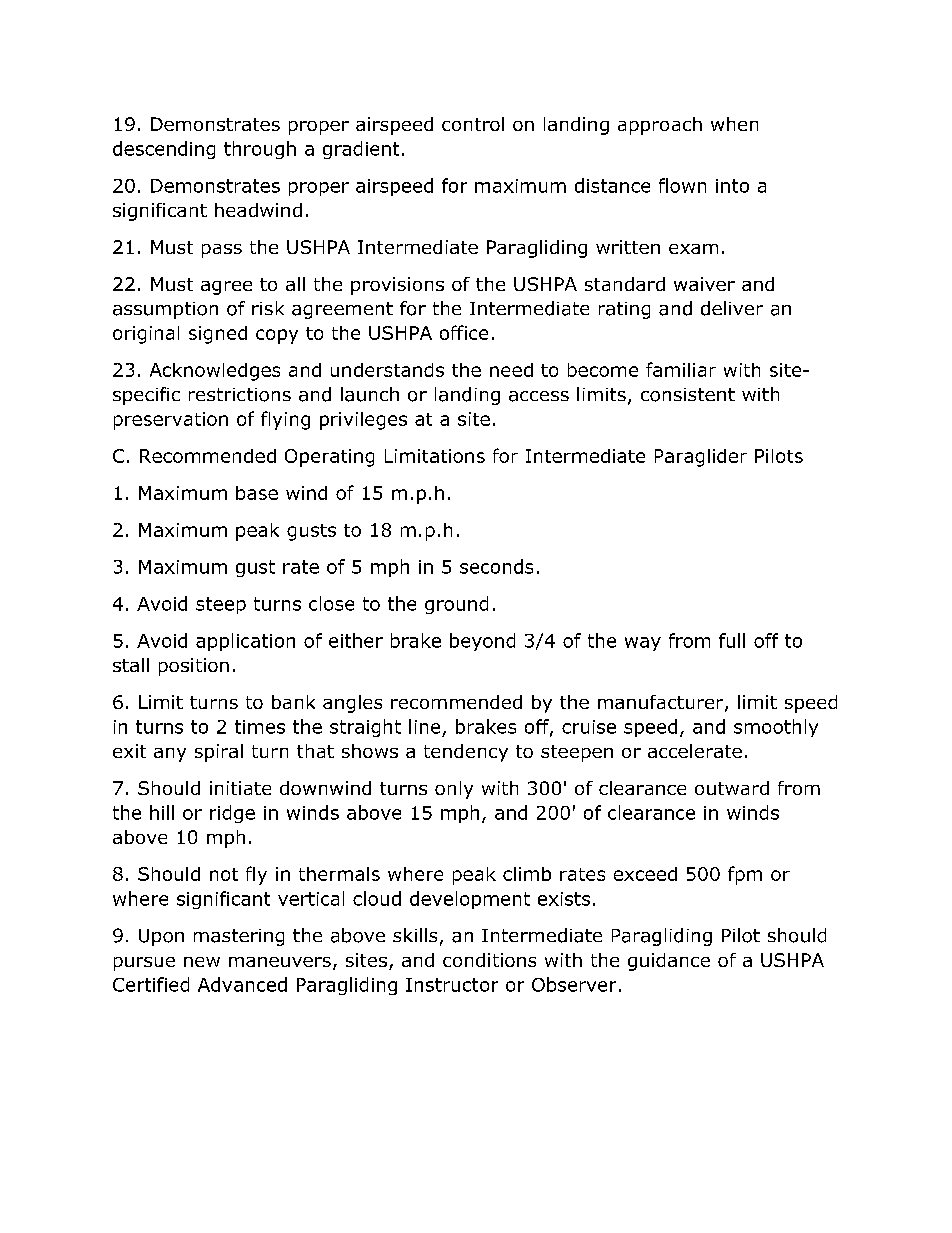 This image has width=952, height=1233. I want to click on descending, so click(164, 150).
